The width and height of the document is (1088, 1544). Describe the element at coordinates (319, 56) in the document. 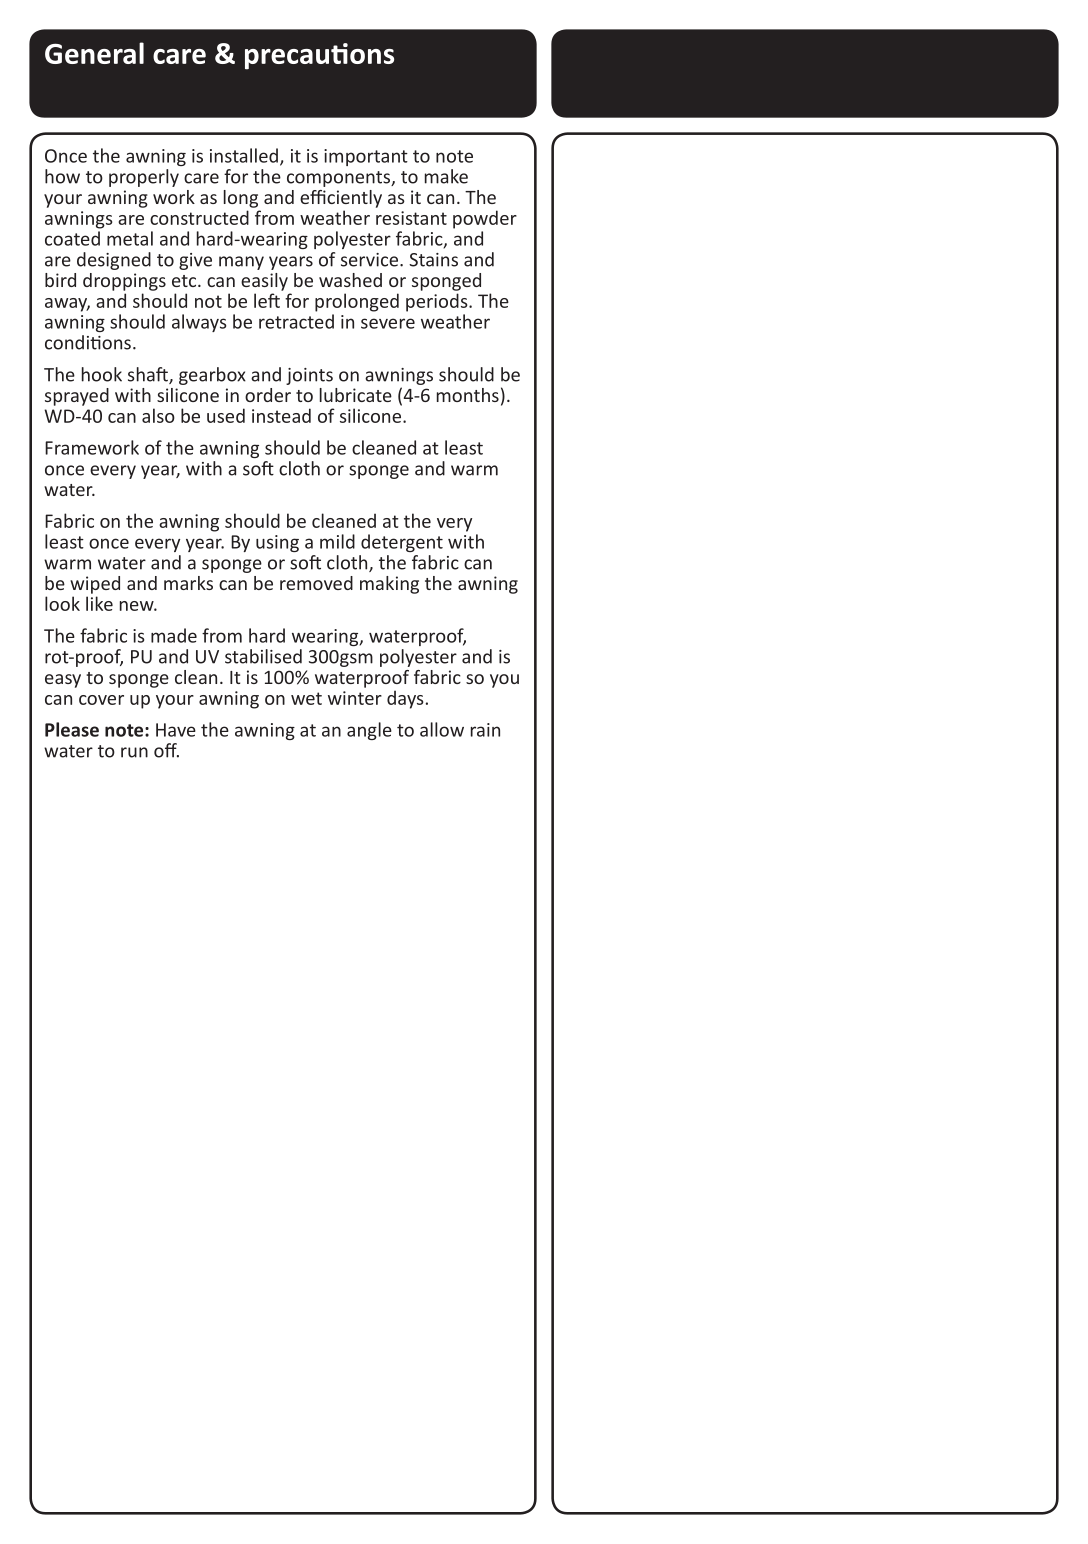

I see `precautions` at that location.
